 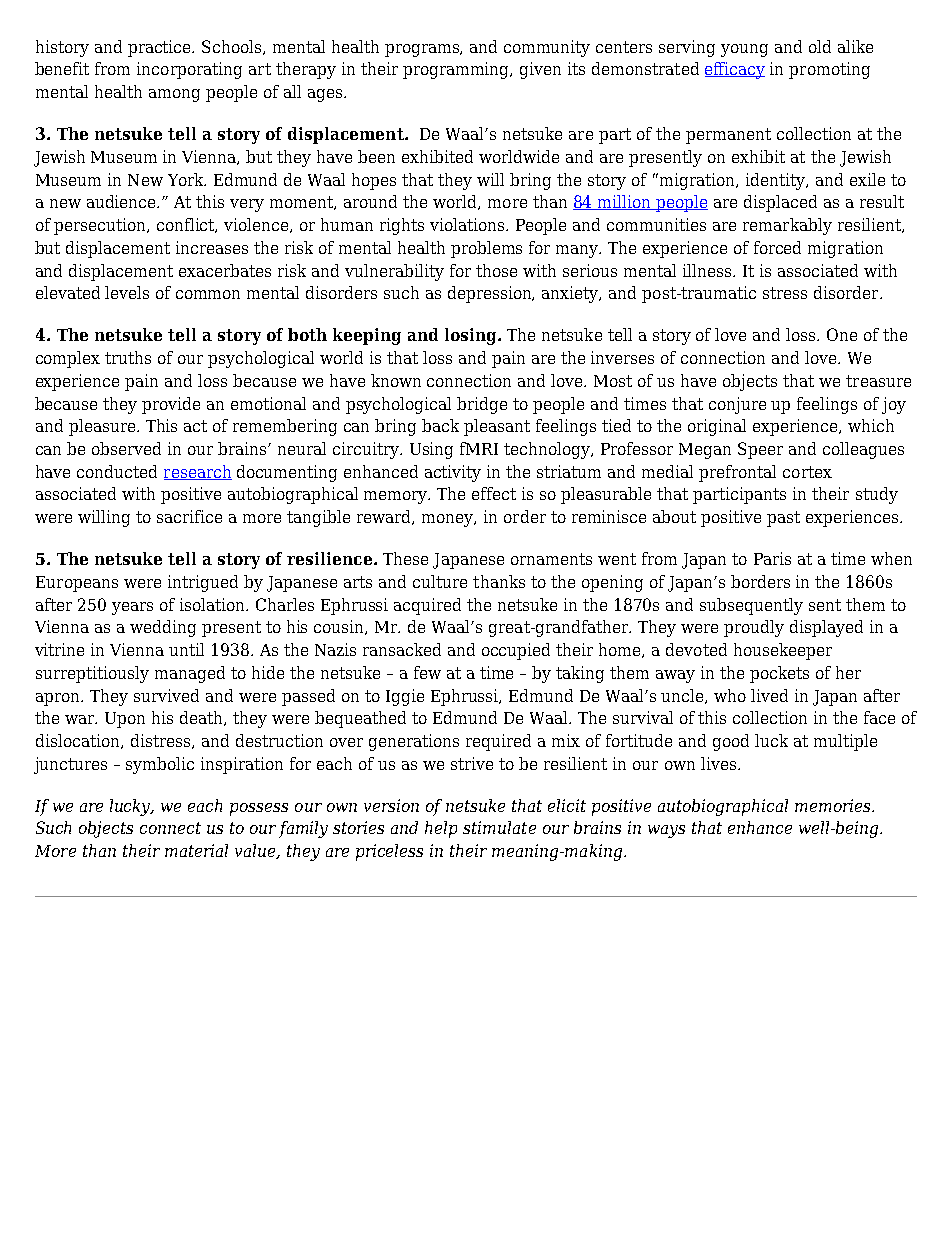 I want to click on observed, so click(x=126, y=448).
